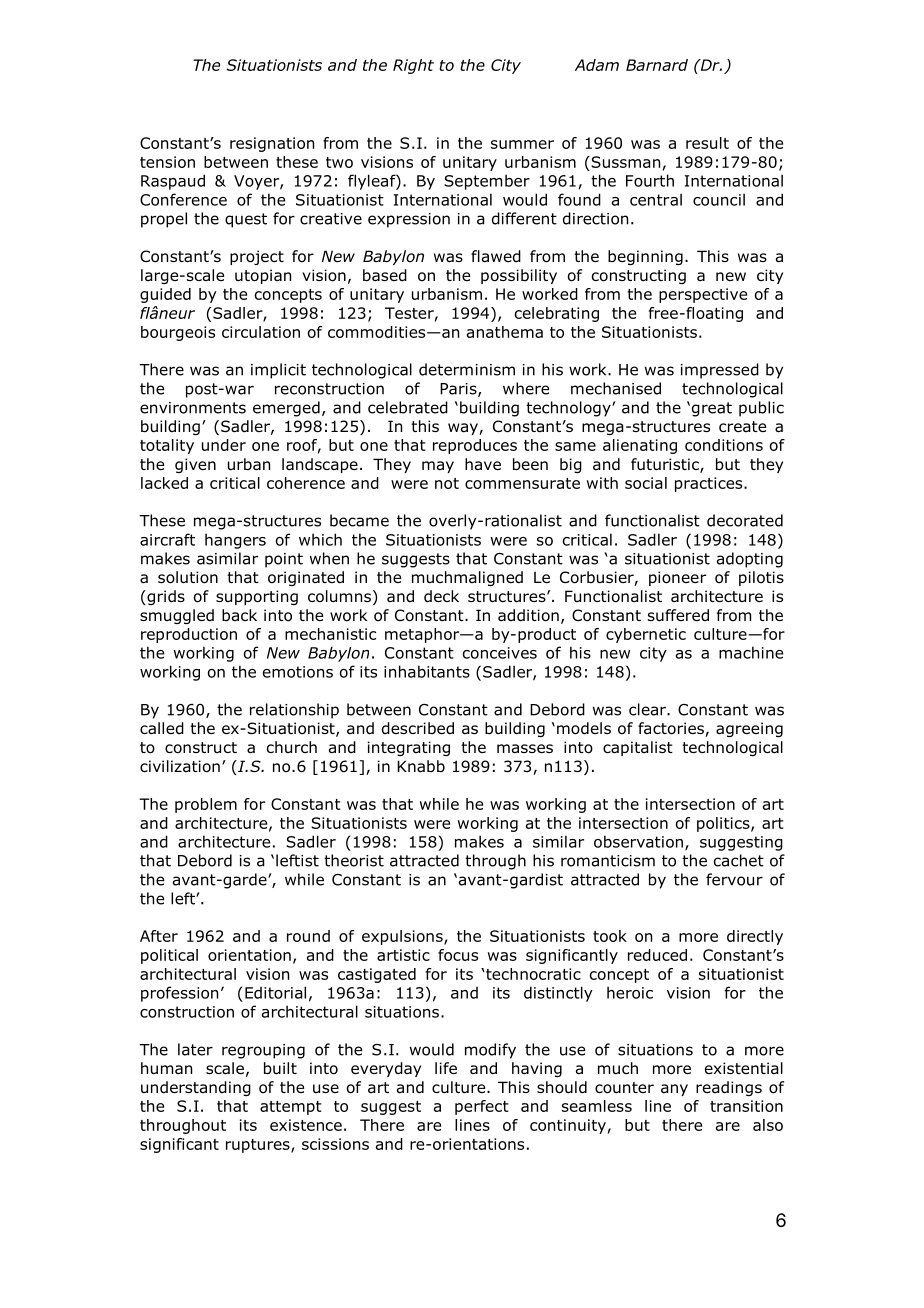 The image size is (924, 1308). What do you see at coordinates (413, 66) in the screenshot?
I see `Right` at bounding box center [413, 66].
